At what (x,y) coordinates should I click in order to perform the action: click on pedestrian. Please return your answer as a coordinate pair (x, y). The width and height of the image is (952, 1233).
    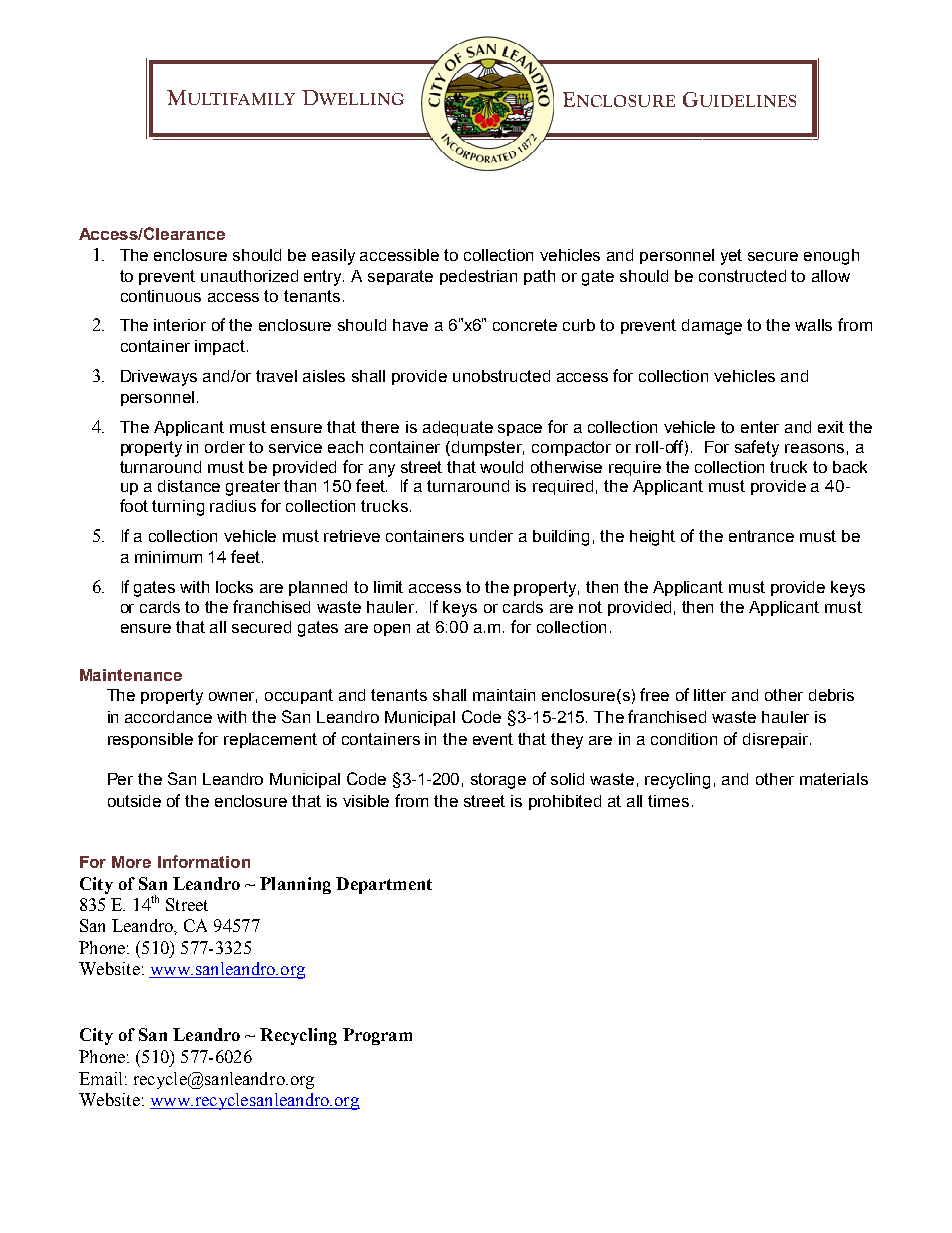
    Looking at the image, I should click on (478, 277).
